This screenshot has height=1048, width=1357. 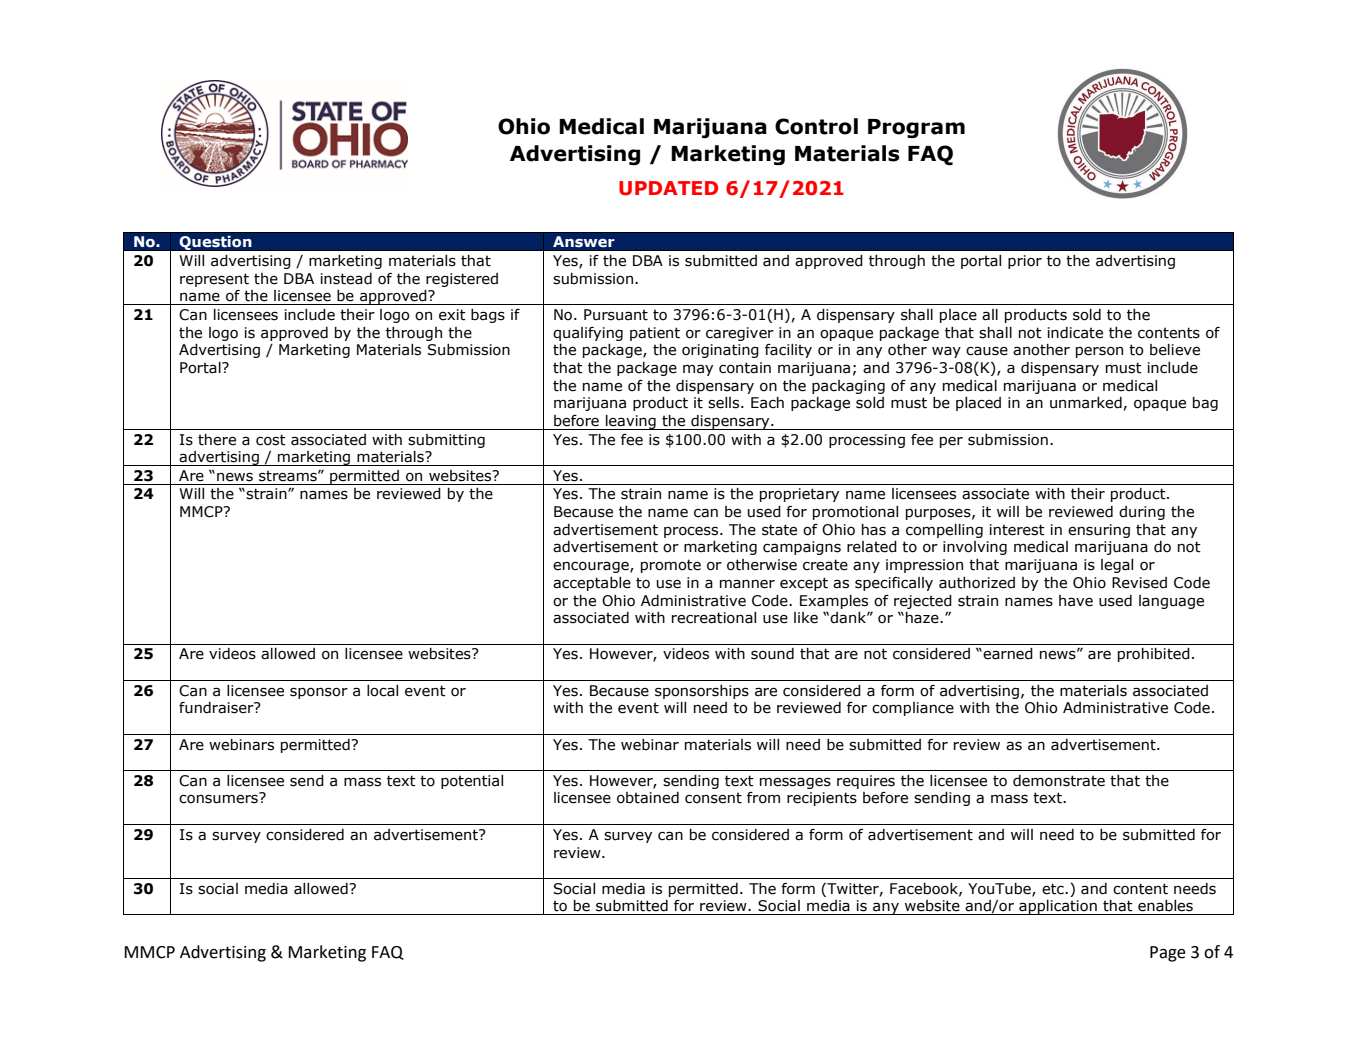 What do you see at coordinates (655, 334) in the screenshot?
I see `patient` at bounding box center [655, 334].
